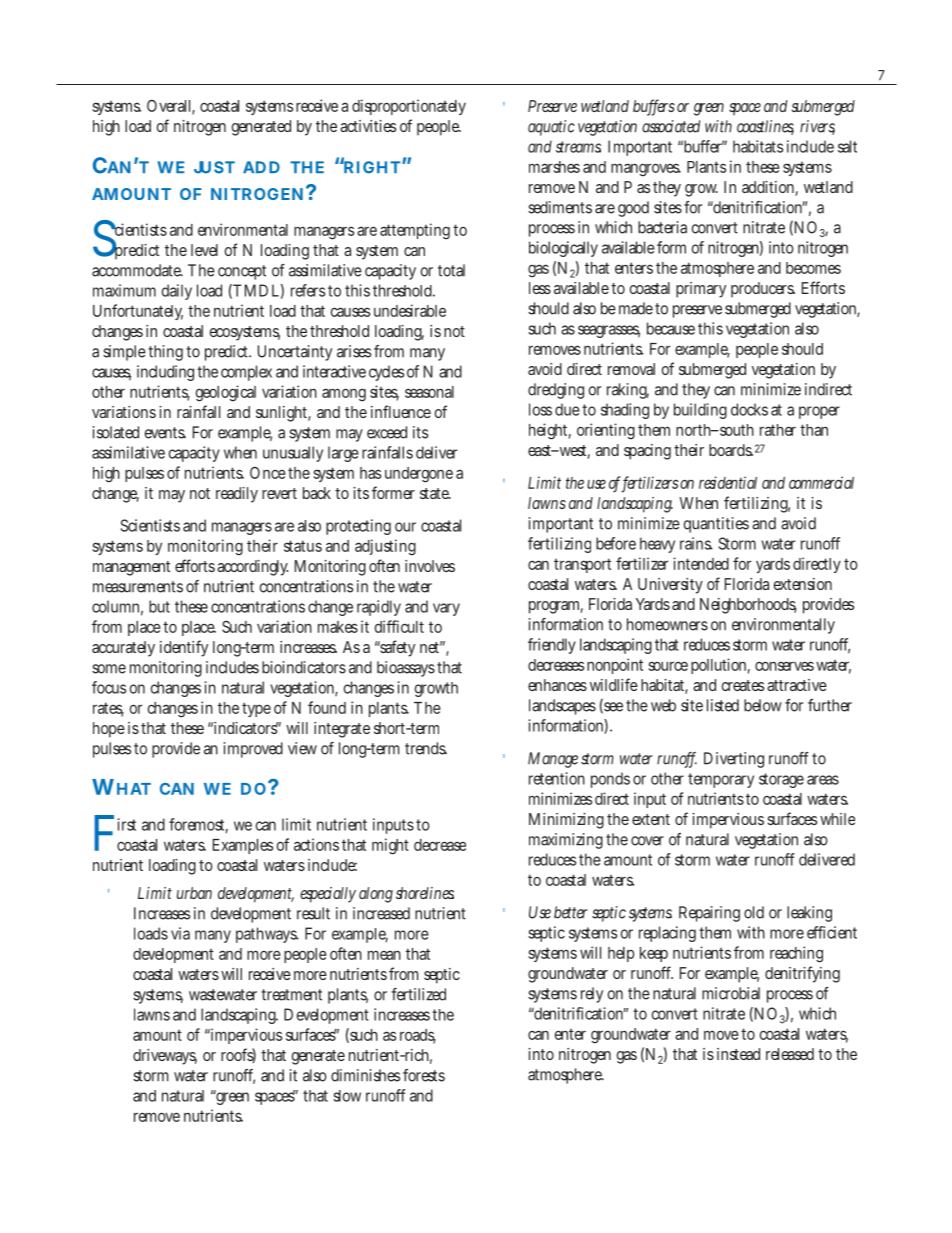  Describe the element at coordinates (748, 606) in the image. I see `Neighborhoods` at that location.
